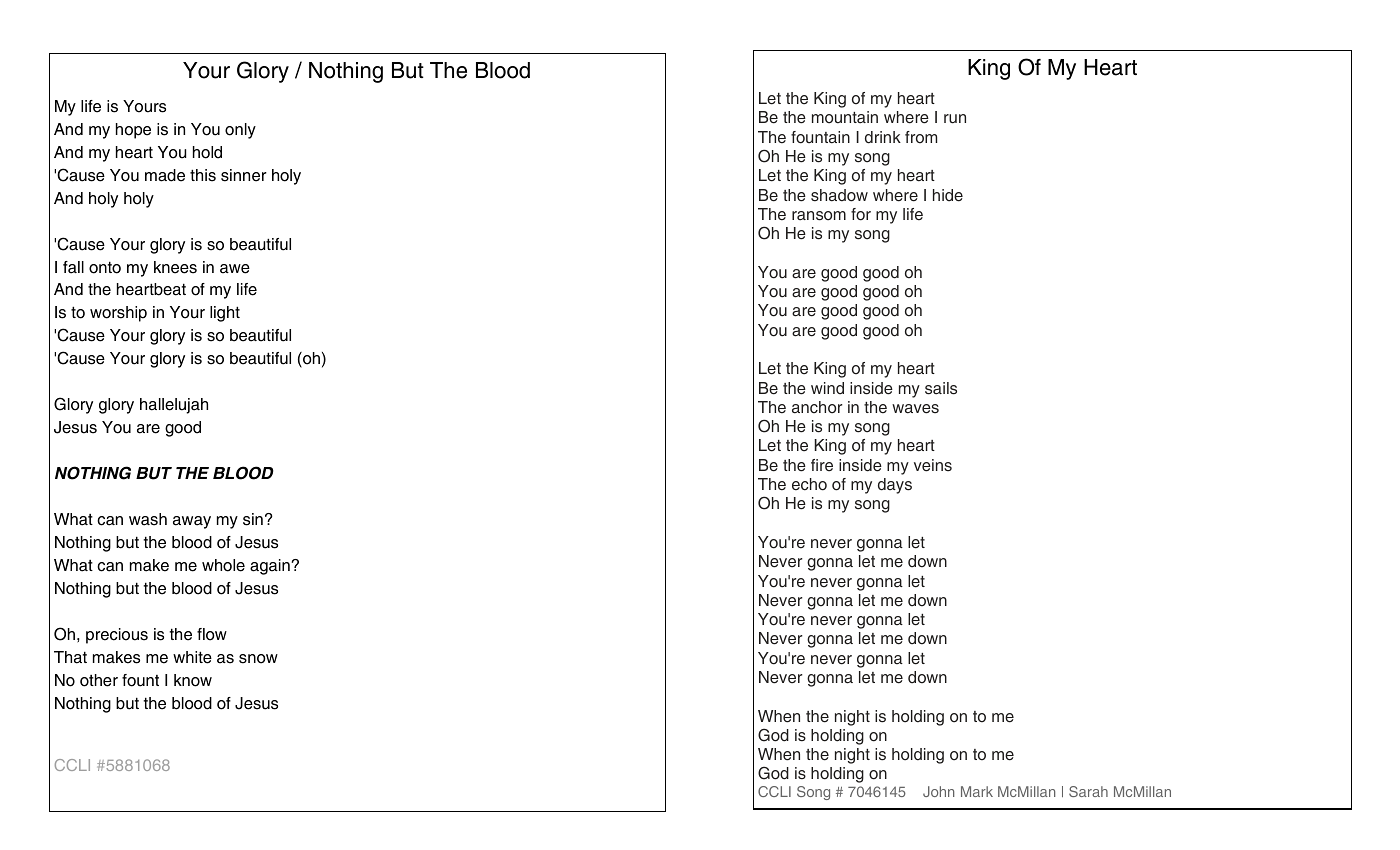 Image resolution: width=1400 pixels, height=850 pixels. Describe the element at coordinates (174, 406) in the image. I see `hallelujah` at that location.
